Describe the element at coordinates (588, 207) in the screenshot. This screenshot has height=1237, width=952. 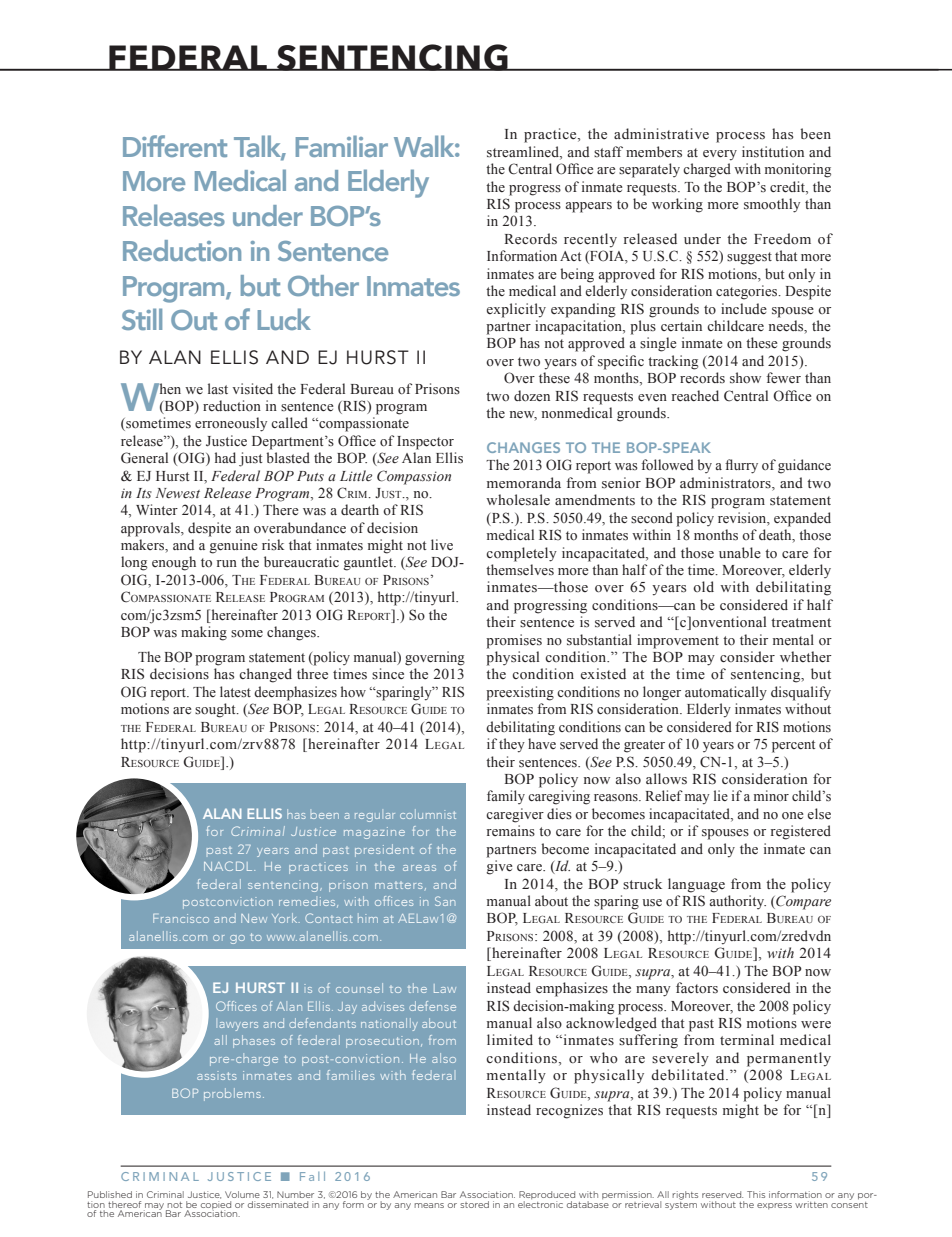
I see `appears` at that location.
